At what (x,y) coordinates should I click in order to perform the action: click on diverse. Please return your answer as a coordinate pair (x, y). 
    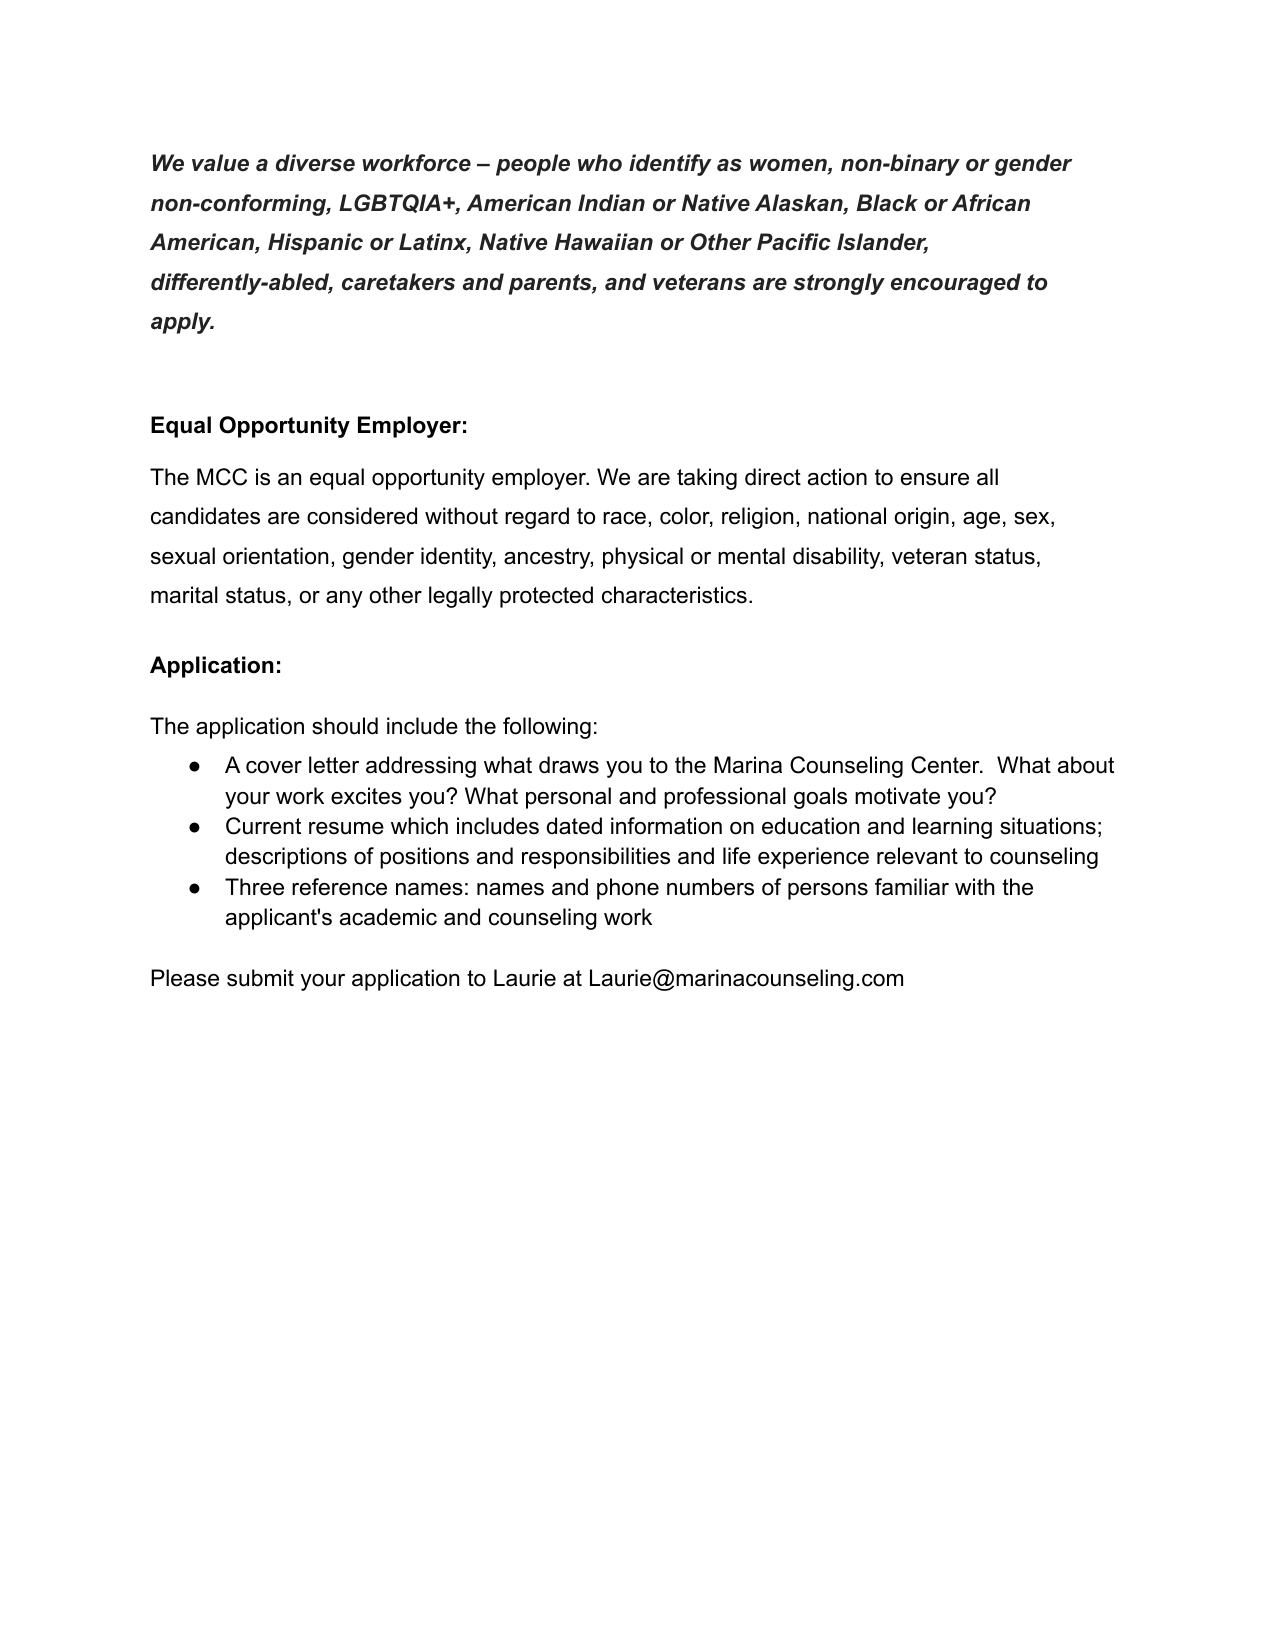
    Looking at the image, I should click on (315, 163).
